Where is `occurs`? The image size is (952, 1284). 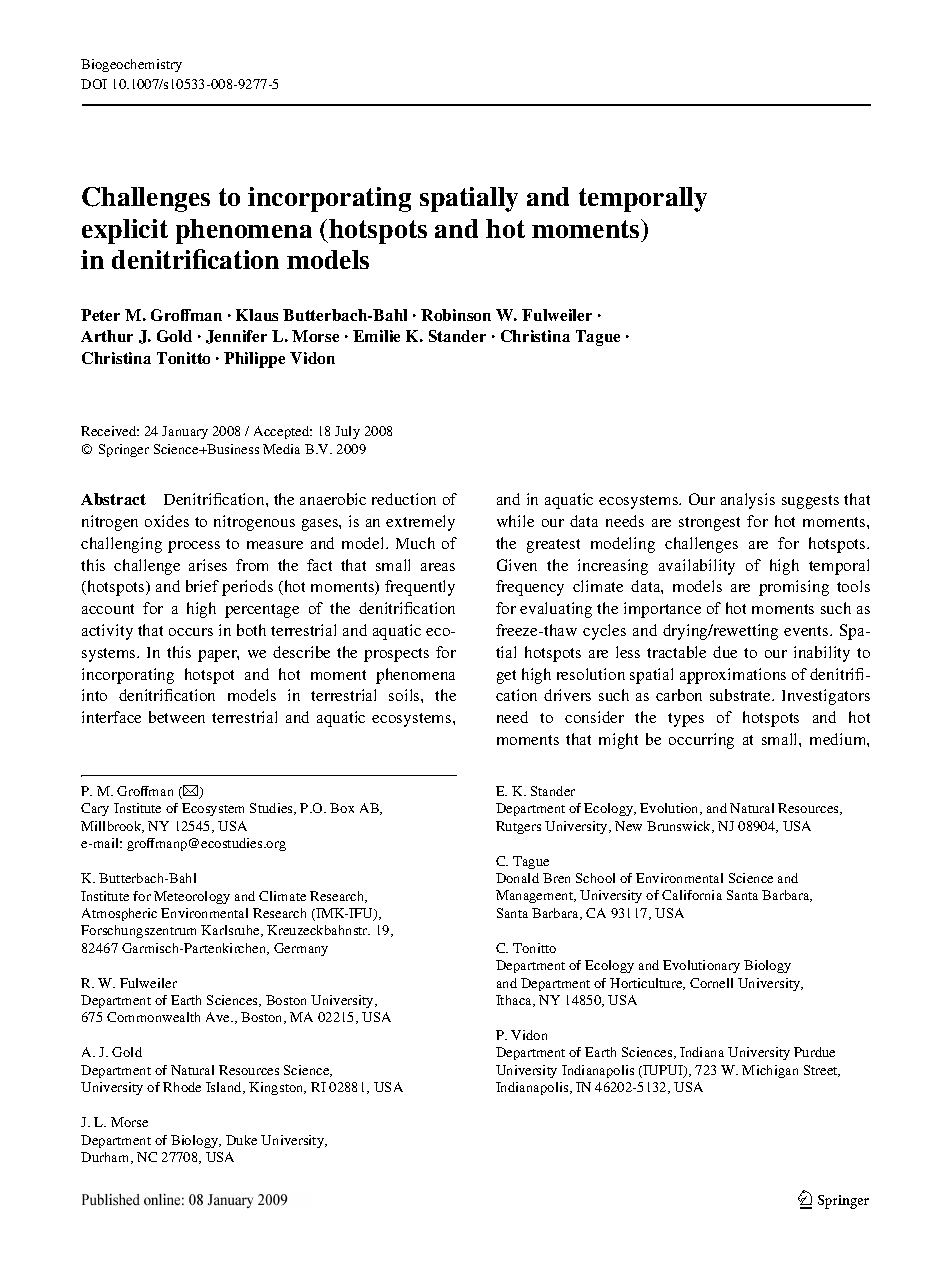 occurs is located at coordinates (191, 632).
